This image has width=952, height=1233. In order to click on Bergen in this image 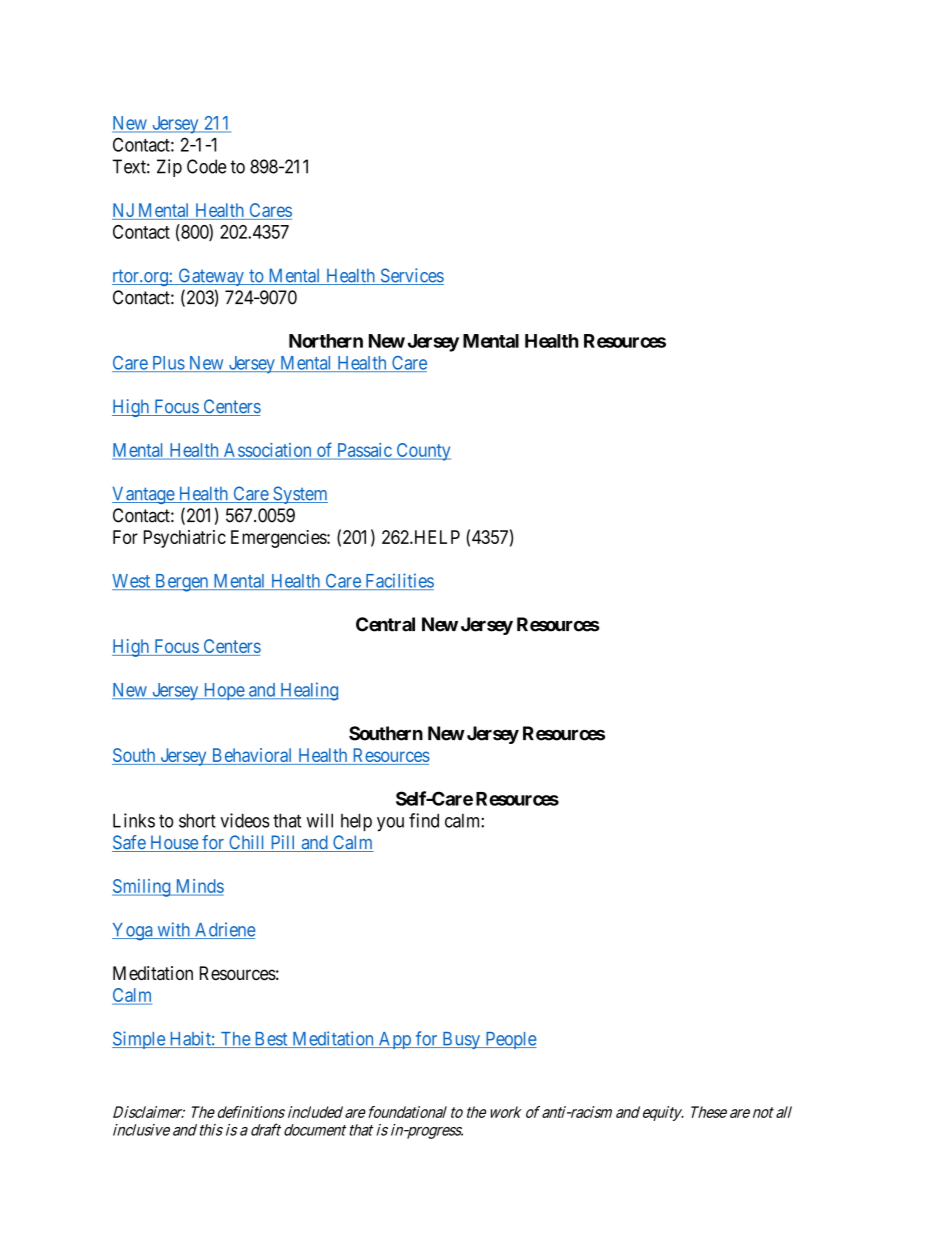, I will do `click(182, 583)`.
